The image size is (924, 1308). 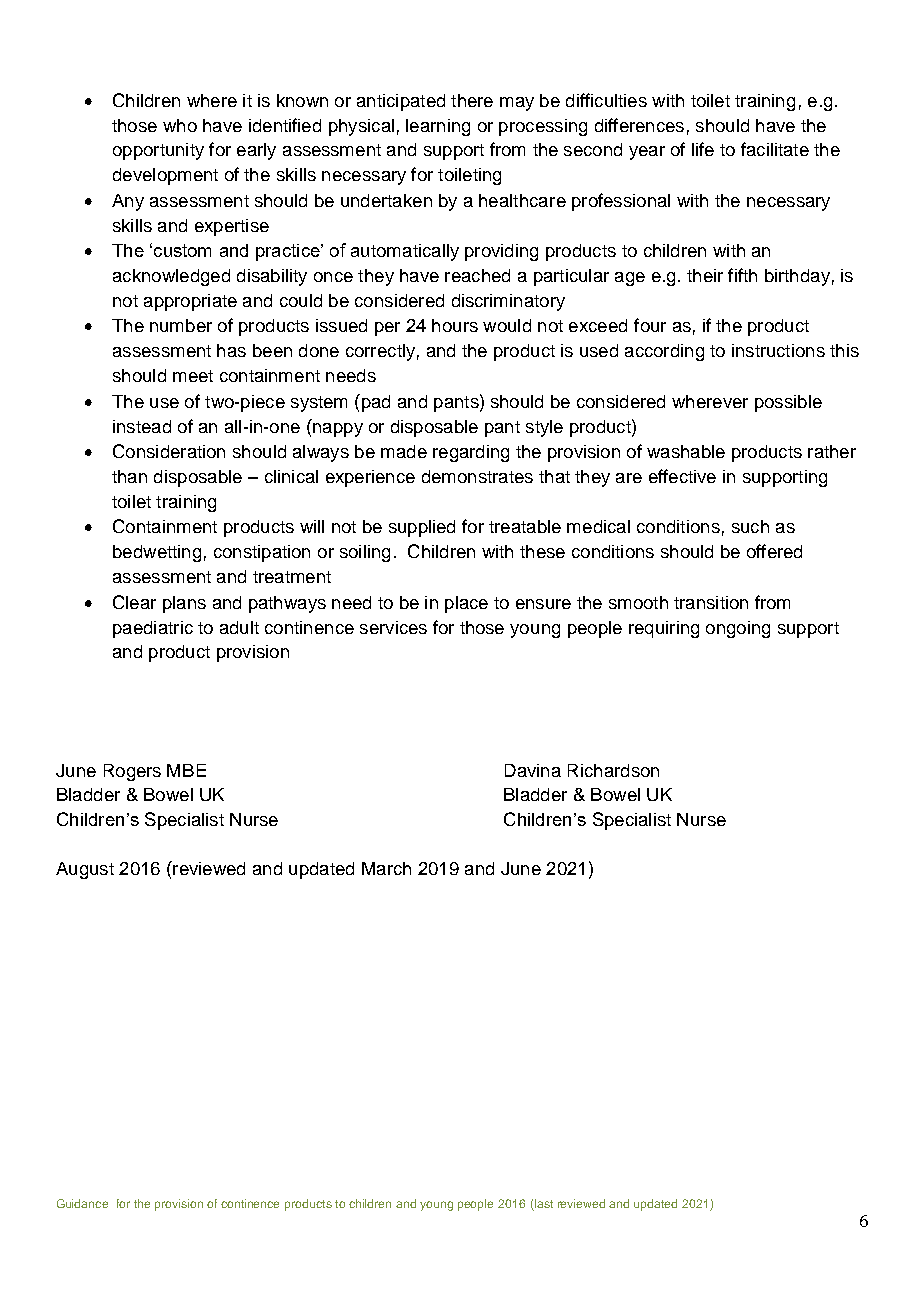 What do you see at coordinates (788, 403) in the screenshot?
I see `possible` at bounding box center [788, 403].
